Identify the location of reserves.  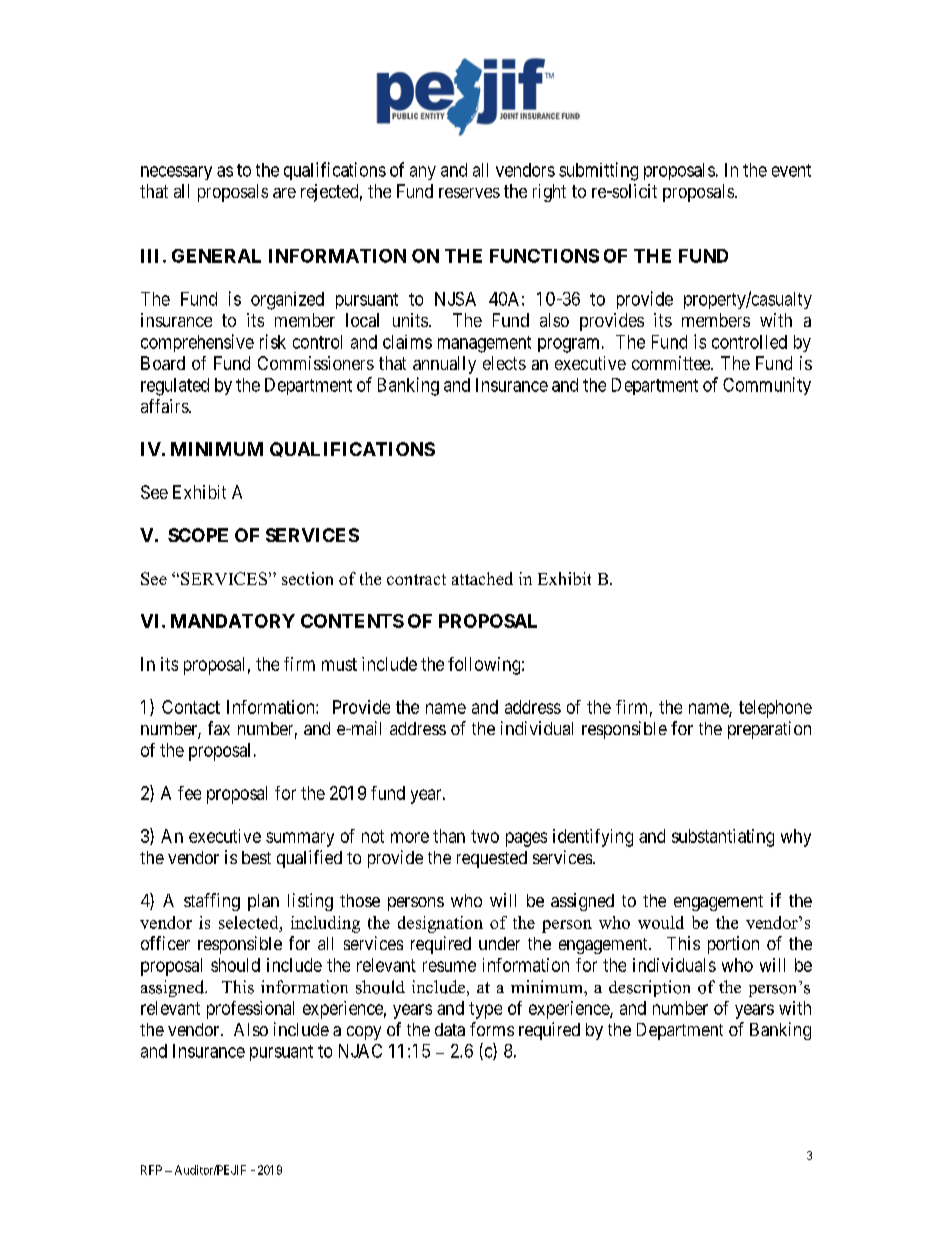
(469, 193).
